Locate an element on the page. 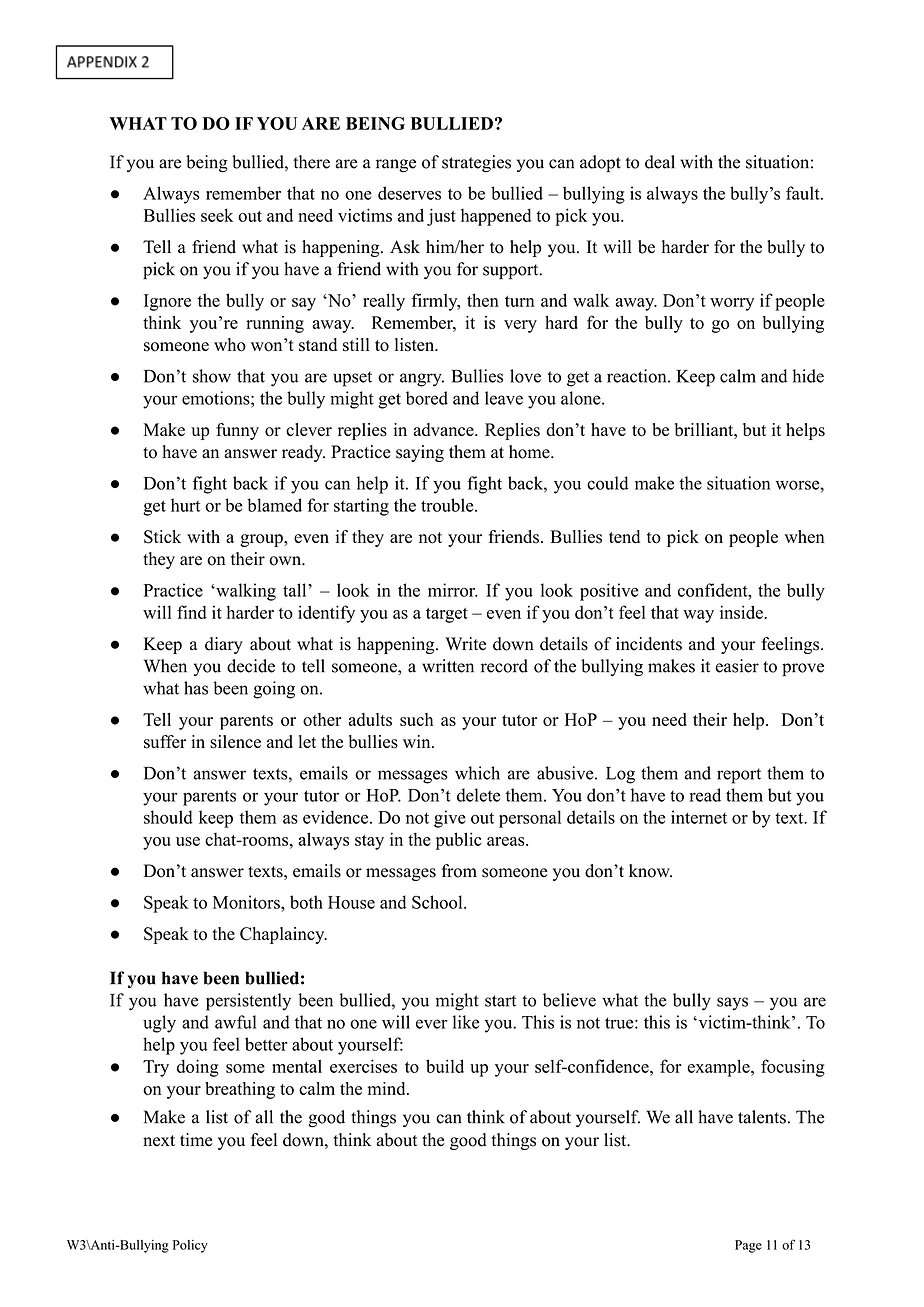 This document has width=924, height=1307. advance is located at coordinates (445, 429).
